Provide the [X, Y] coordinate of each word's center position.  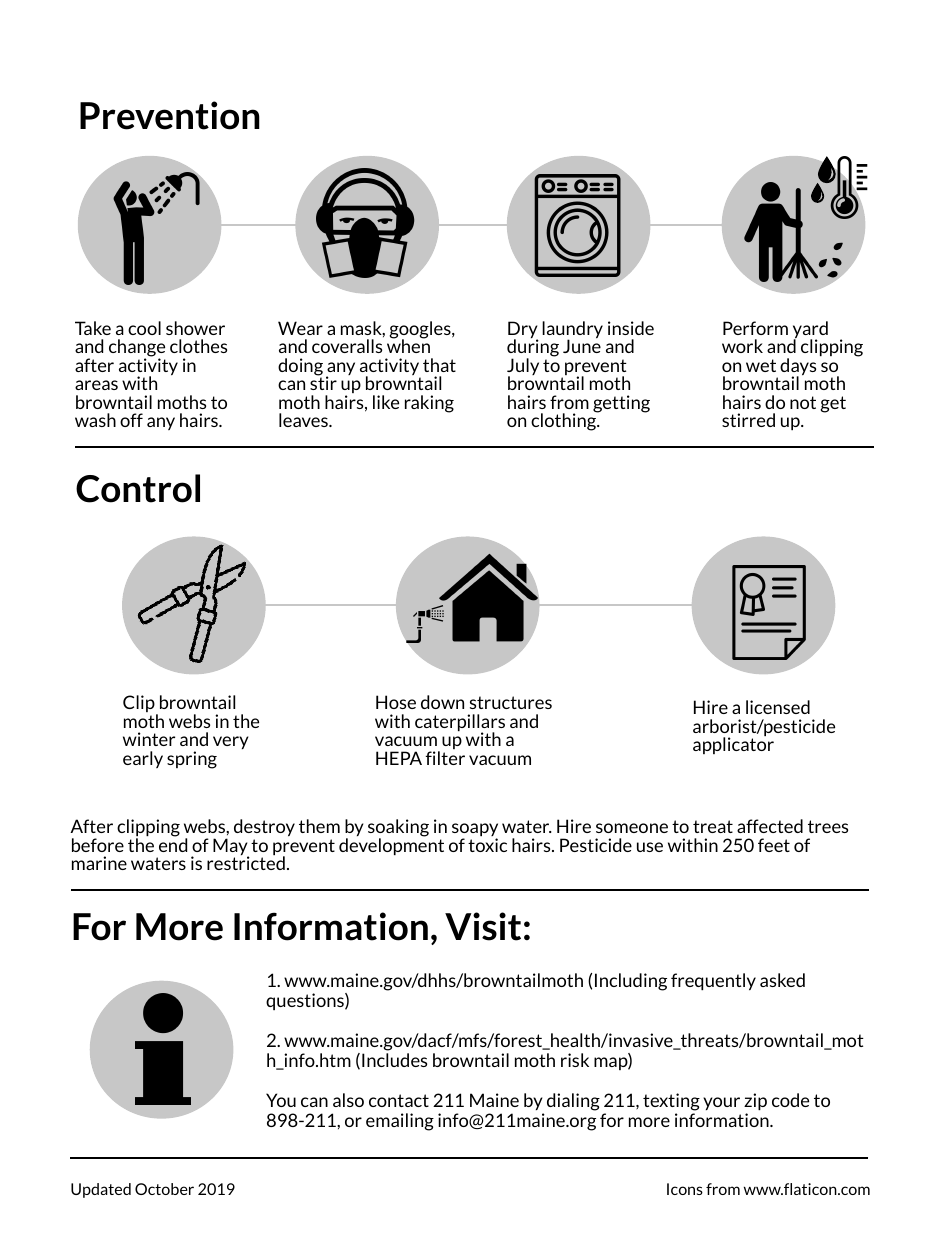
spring [192, 760]
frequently [713, 981]
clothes [198, 346]
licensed [778, 707]
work [742, 346]
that [439, 365]
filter [445, 758]
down [442, 702]
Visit [483, 926]
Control [138, 488]
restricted [246, 862]
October [164, 1189]
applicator [733, 744]
